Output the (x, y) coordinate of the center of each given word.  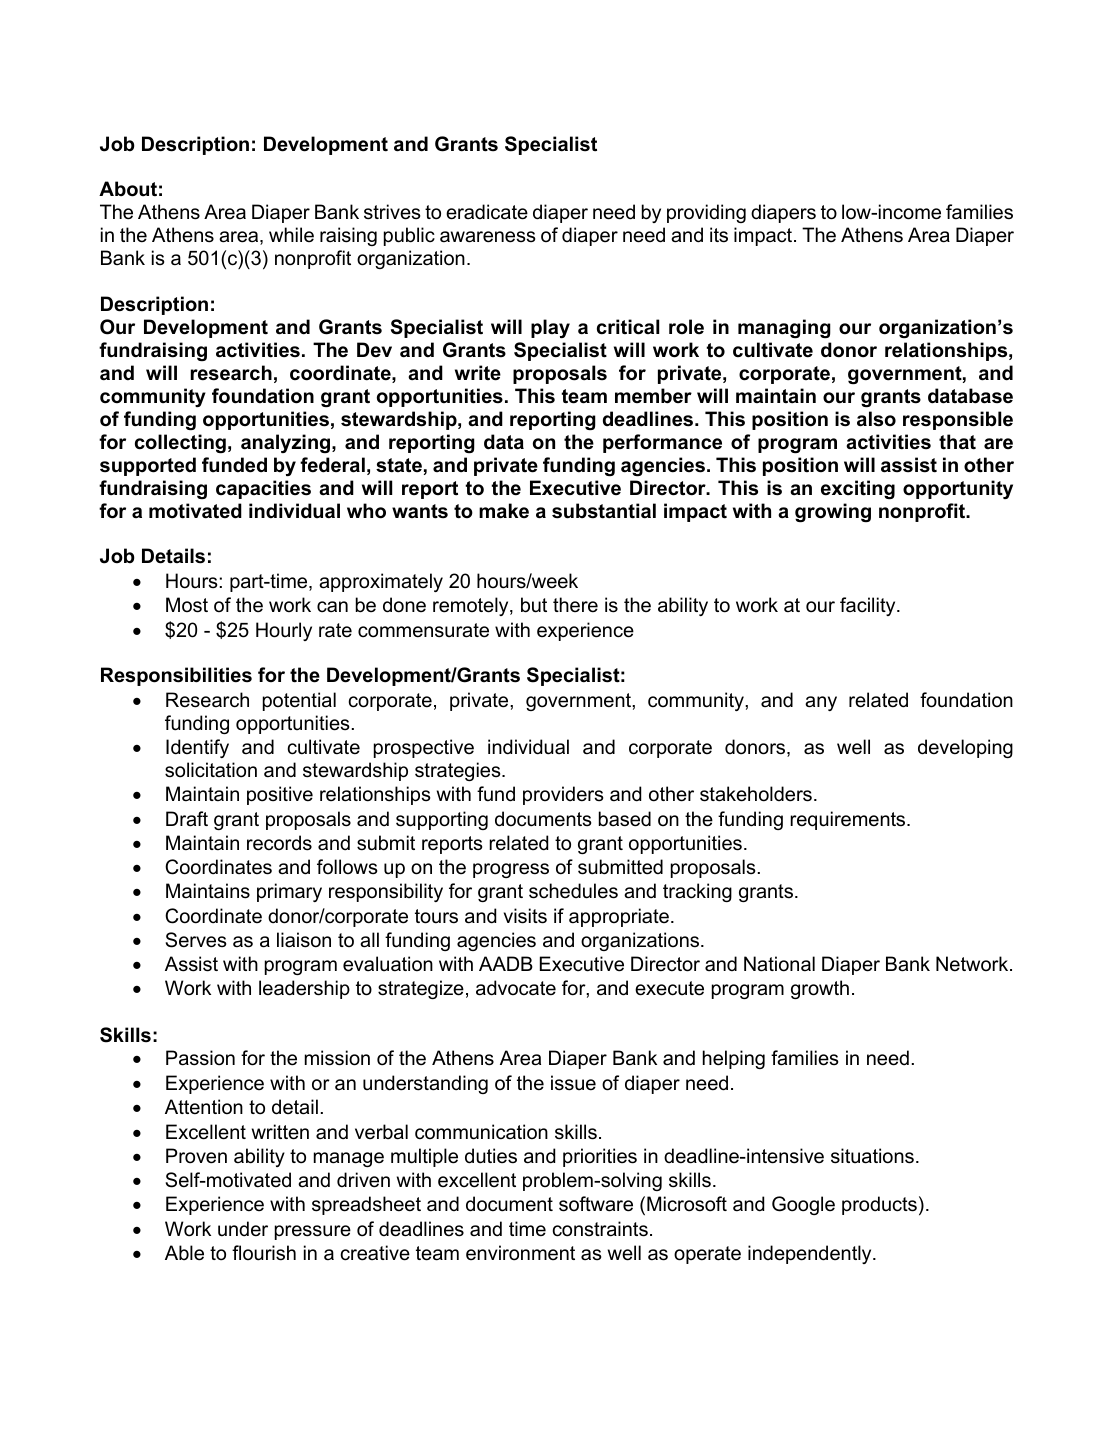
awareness (487, 237)
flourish (264, 1253)
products (879, 1205)
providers (563, 795)
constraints (600, 1229)
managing (784, 328)
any (821, 703)
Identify (197, 748)
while (291, 234)
